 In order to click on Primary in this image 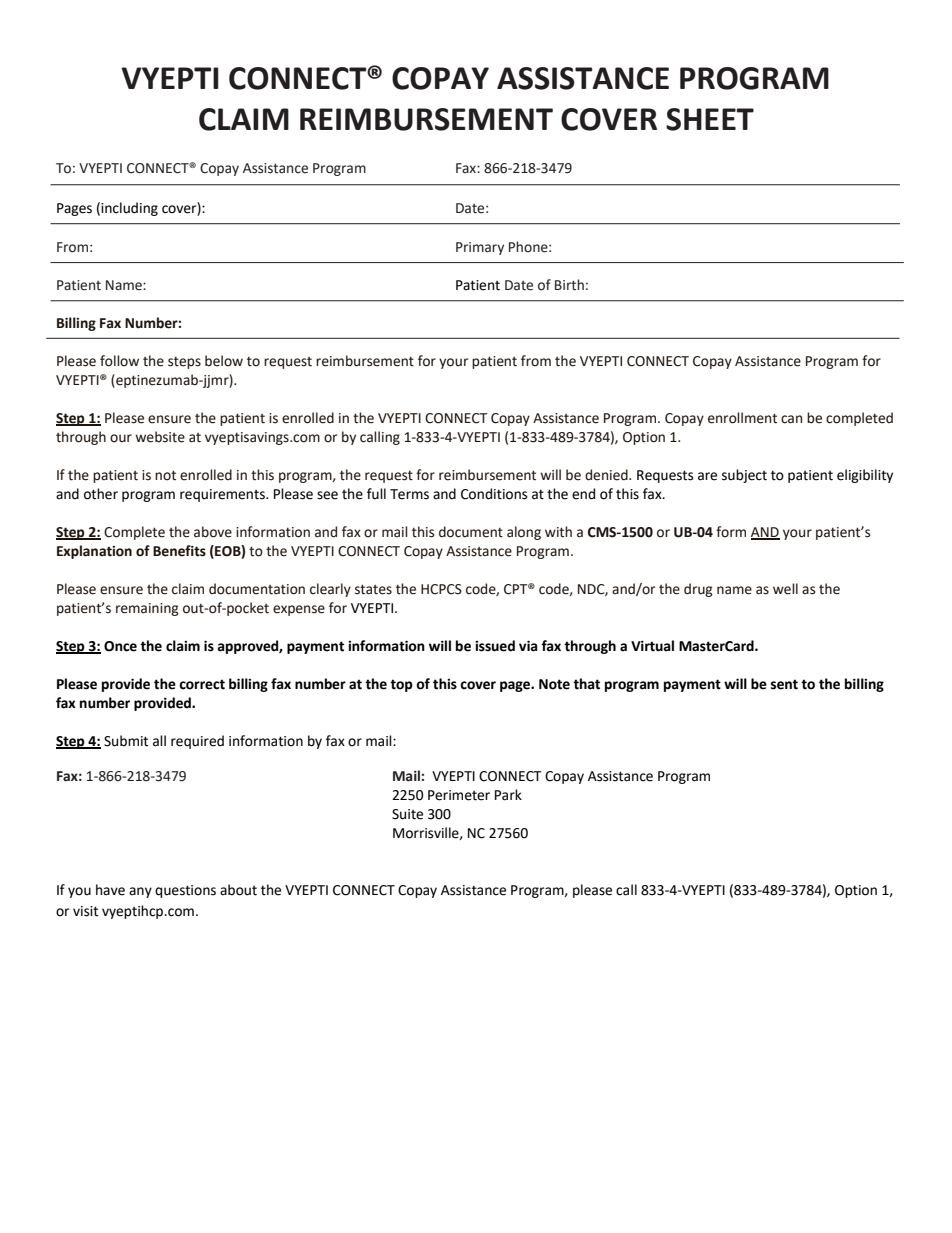, I will do `click(480, 248)`.
